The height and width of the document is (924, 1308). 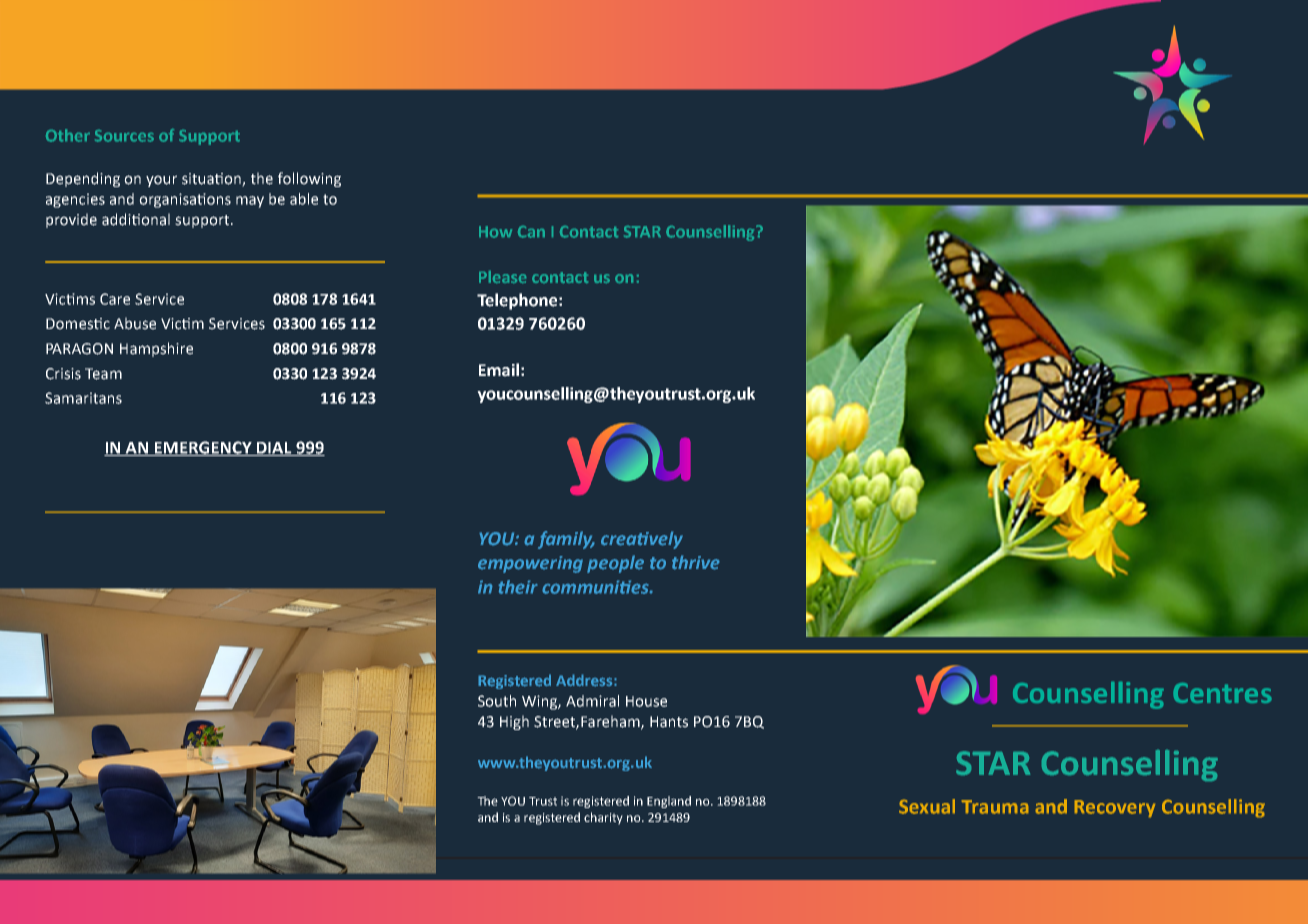 I want to click on thrive, so click(x=696, y=562).
